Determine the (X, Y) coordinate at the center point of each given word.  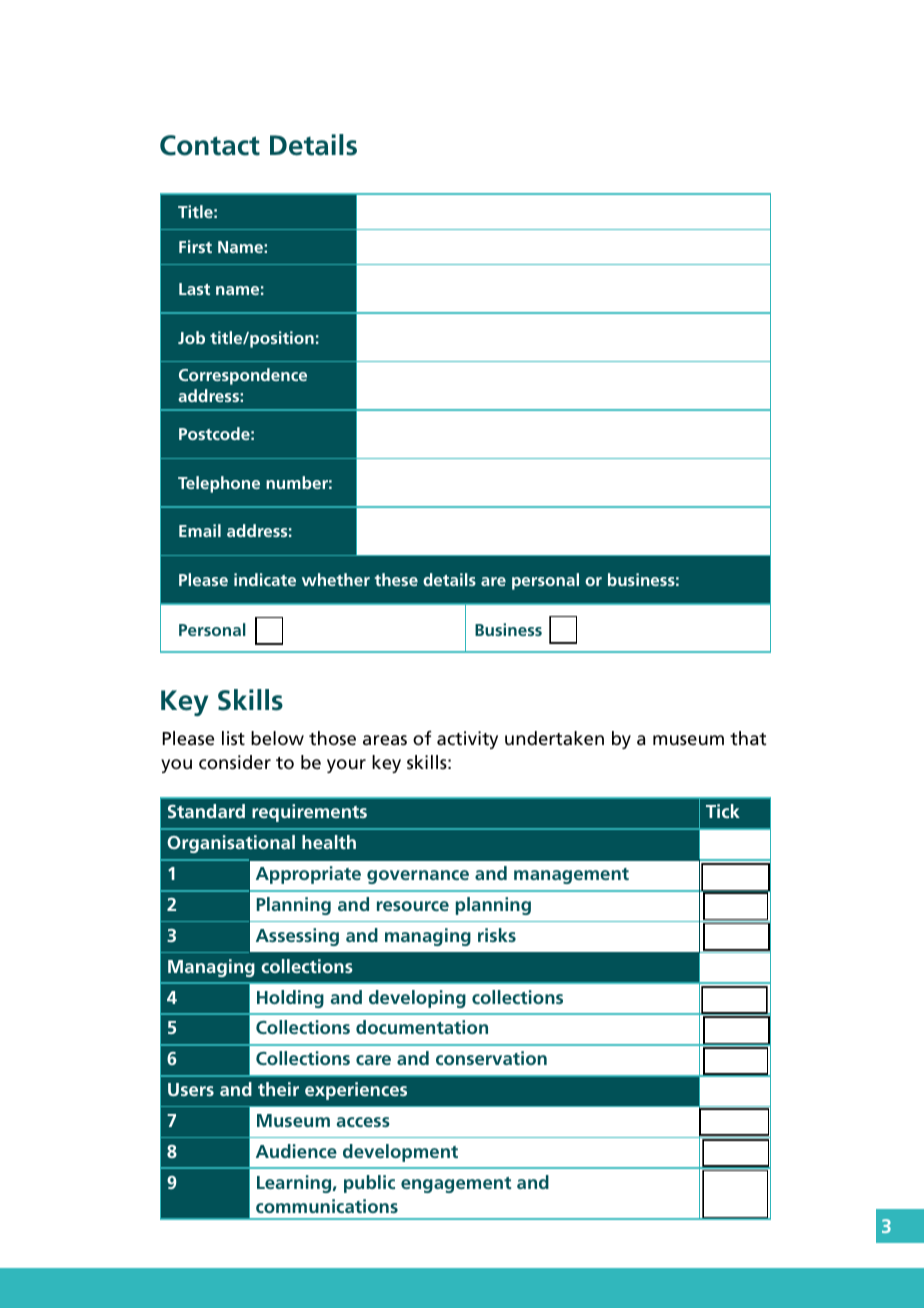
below (277, 738)
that (748, 738)
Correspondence (243, 376)
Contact (210, 145)
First (195, 246)
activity (467, 740)
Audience (296, 1151)
